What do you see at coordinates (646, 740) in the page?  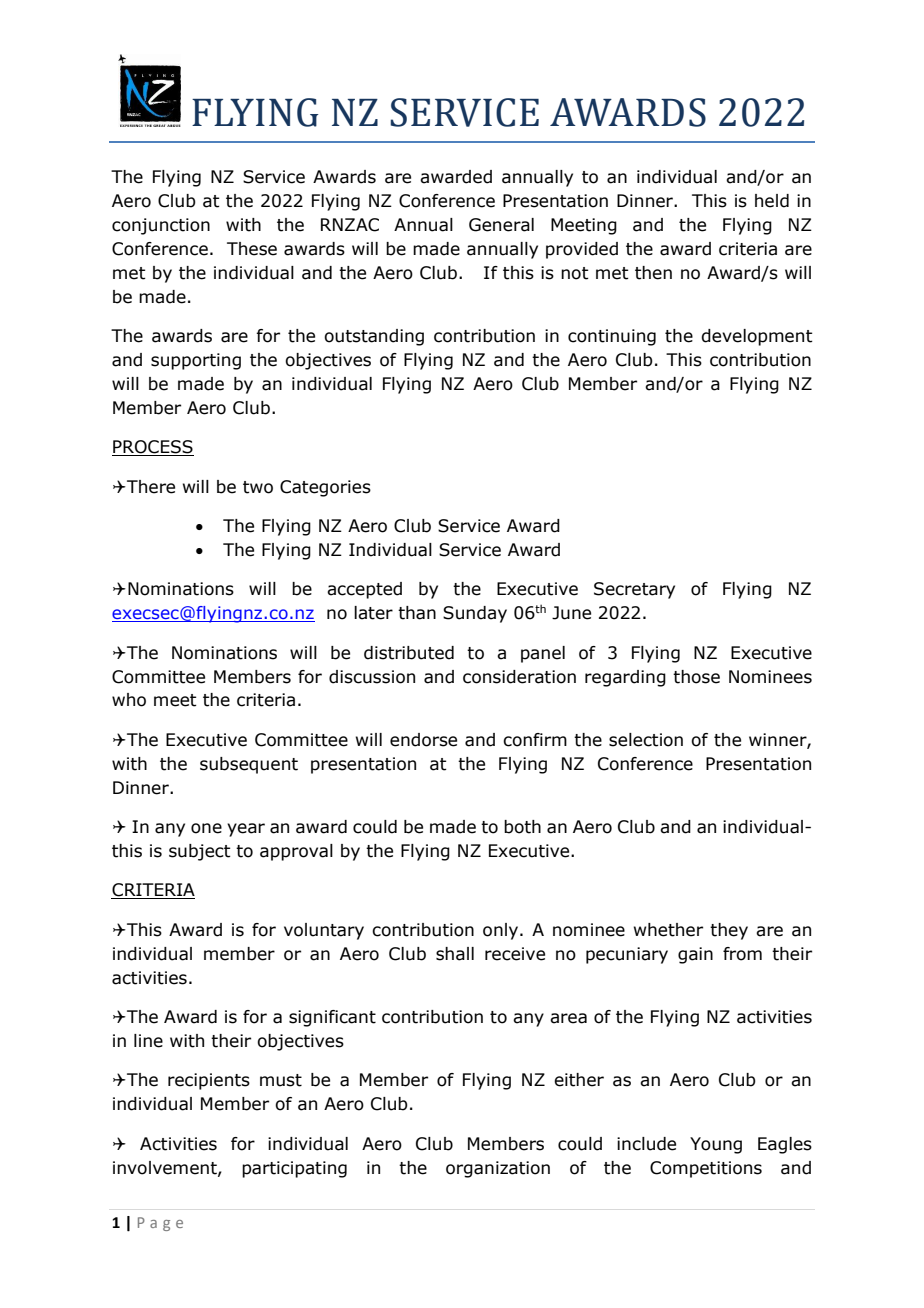 I see `selection` at bounding box center [646, 740].
